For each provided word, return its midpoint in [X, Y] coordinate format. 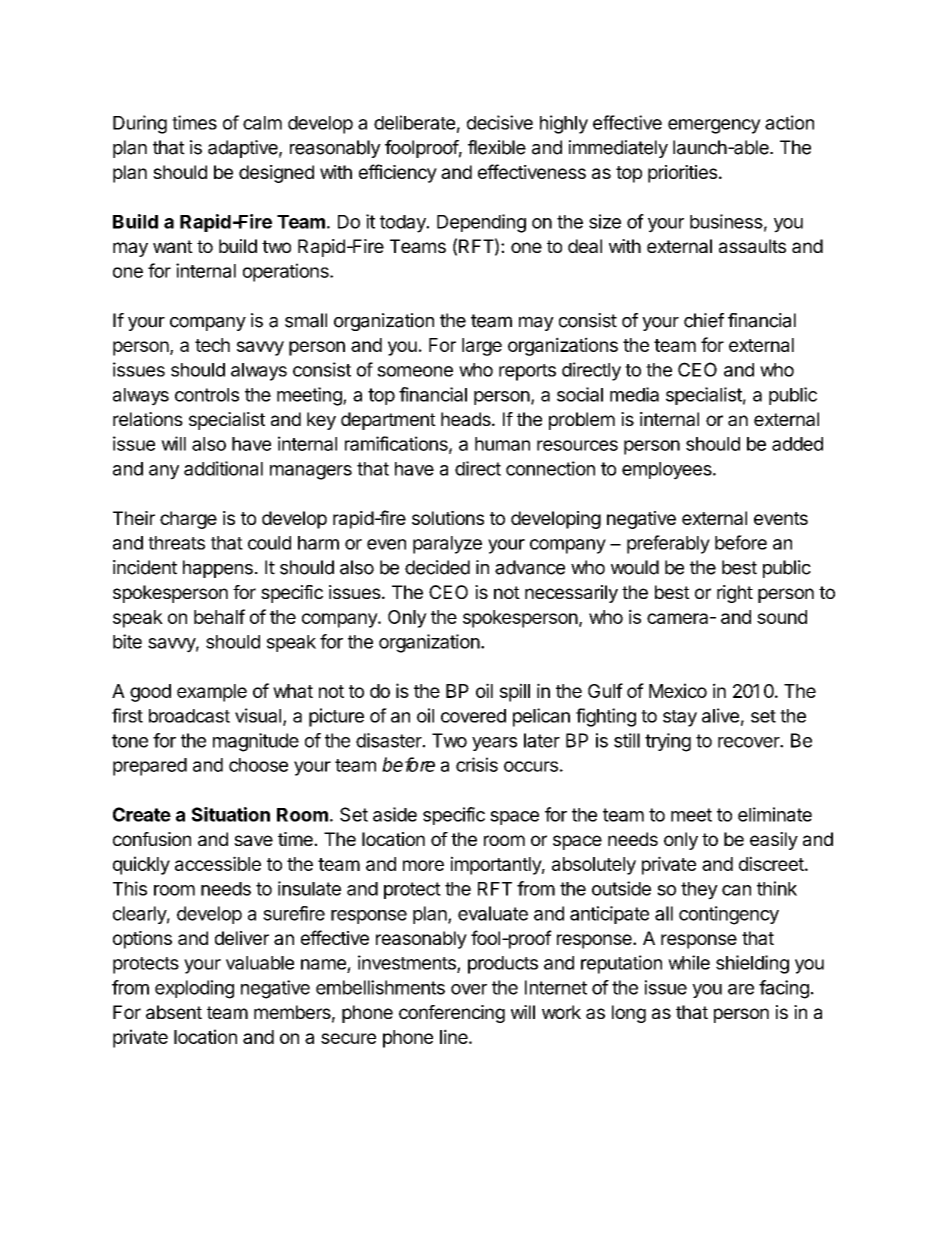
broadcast [189, 716]
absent [174, 1012]
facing [784, 989]
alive [720, 715]
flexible [497, 147]
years [494, 744]
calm [262, 123]
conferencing [452, 1014]
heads [467, 419]
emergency [714, 126]
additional [223, 468]
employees [668, 471]
